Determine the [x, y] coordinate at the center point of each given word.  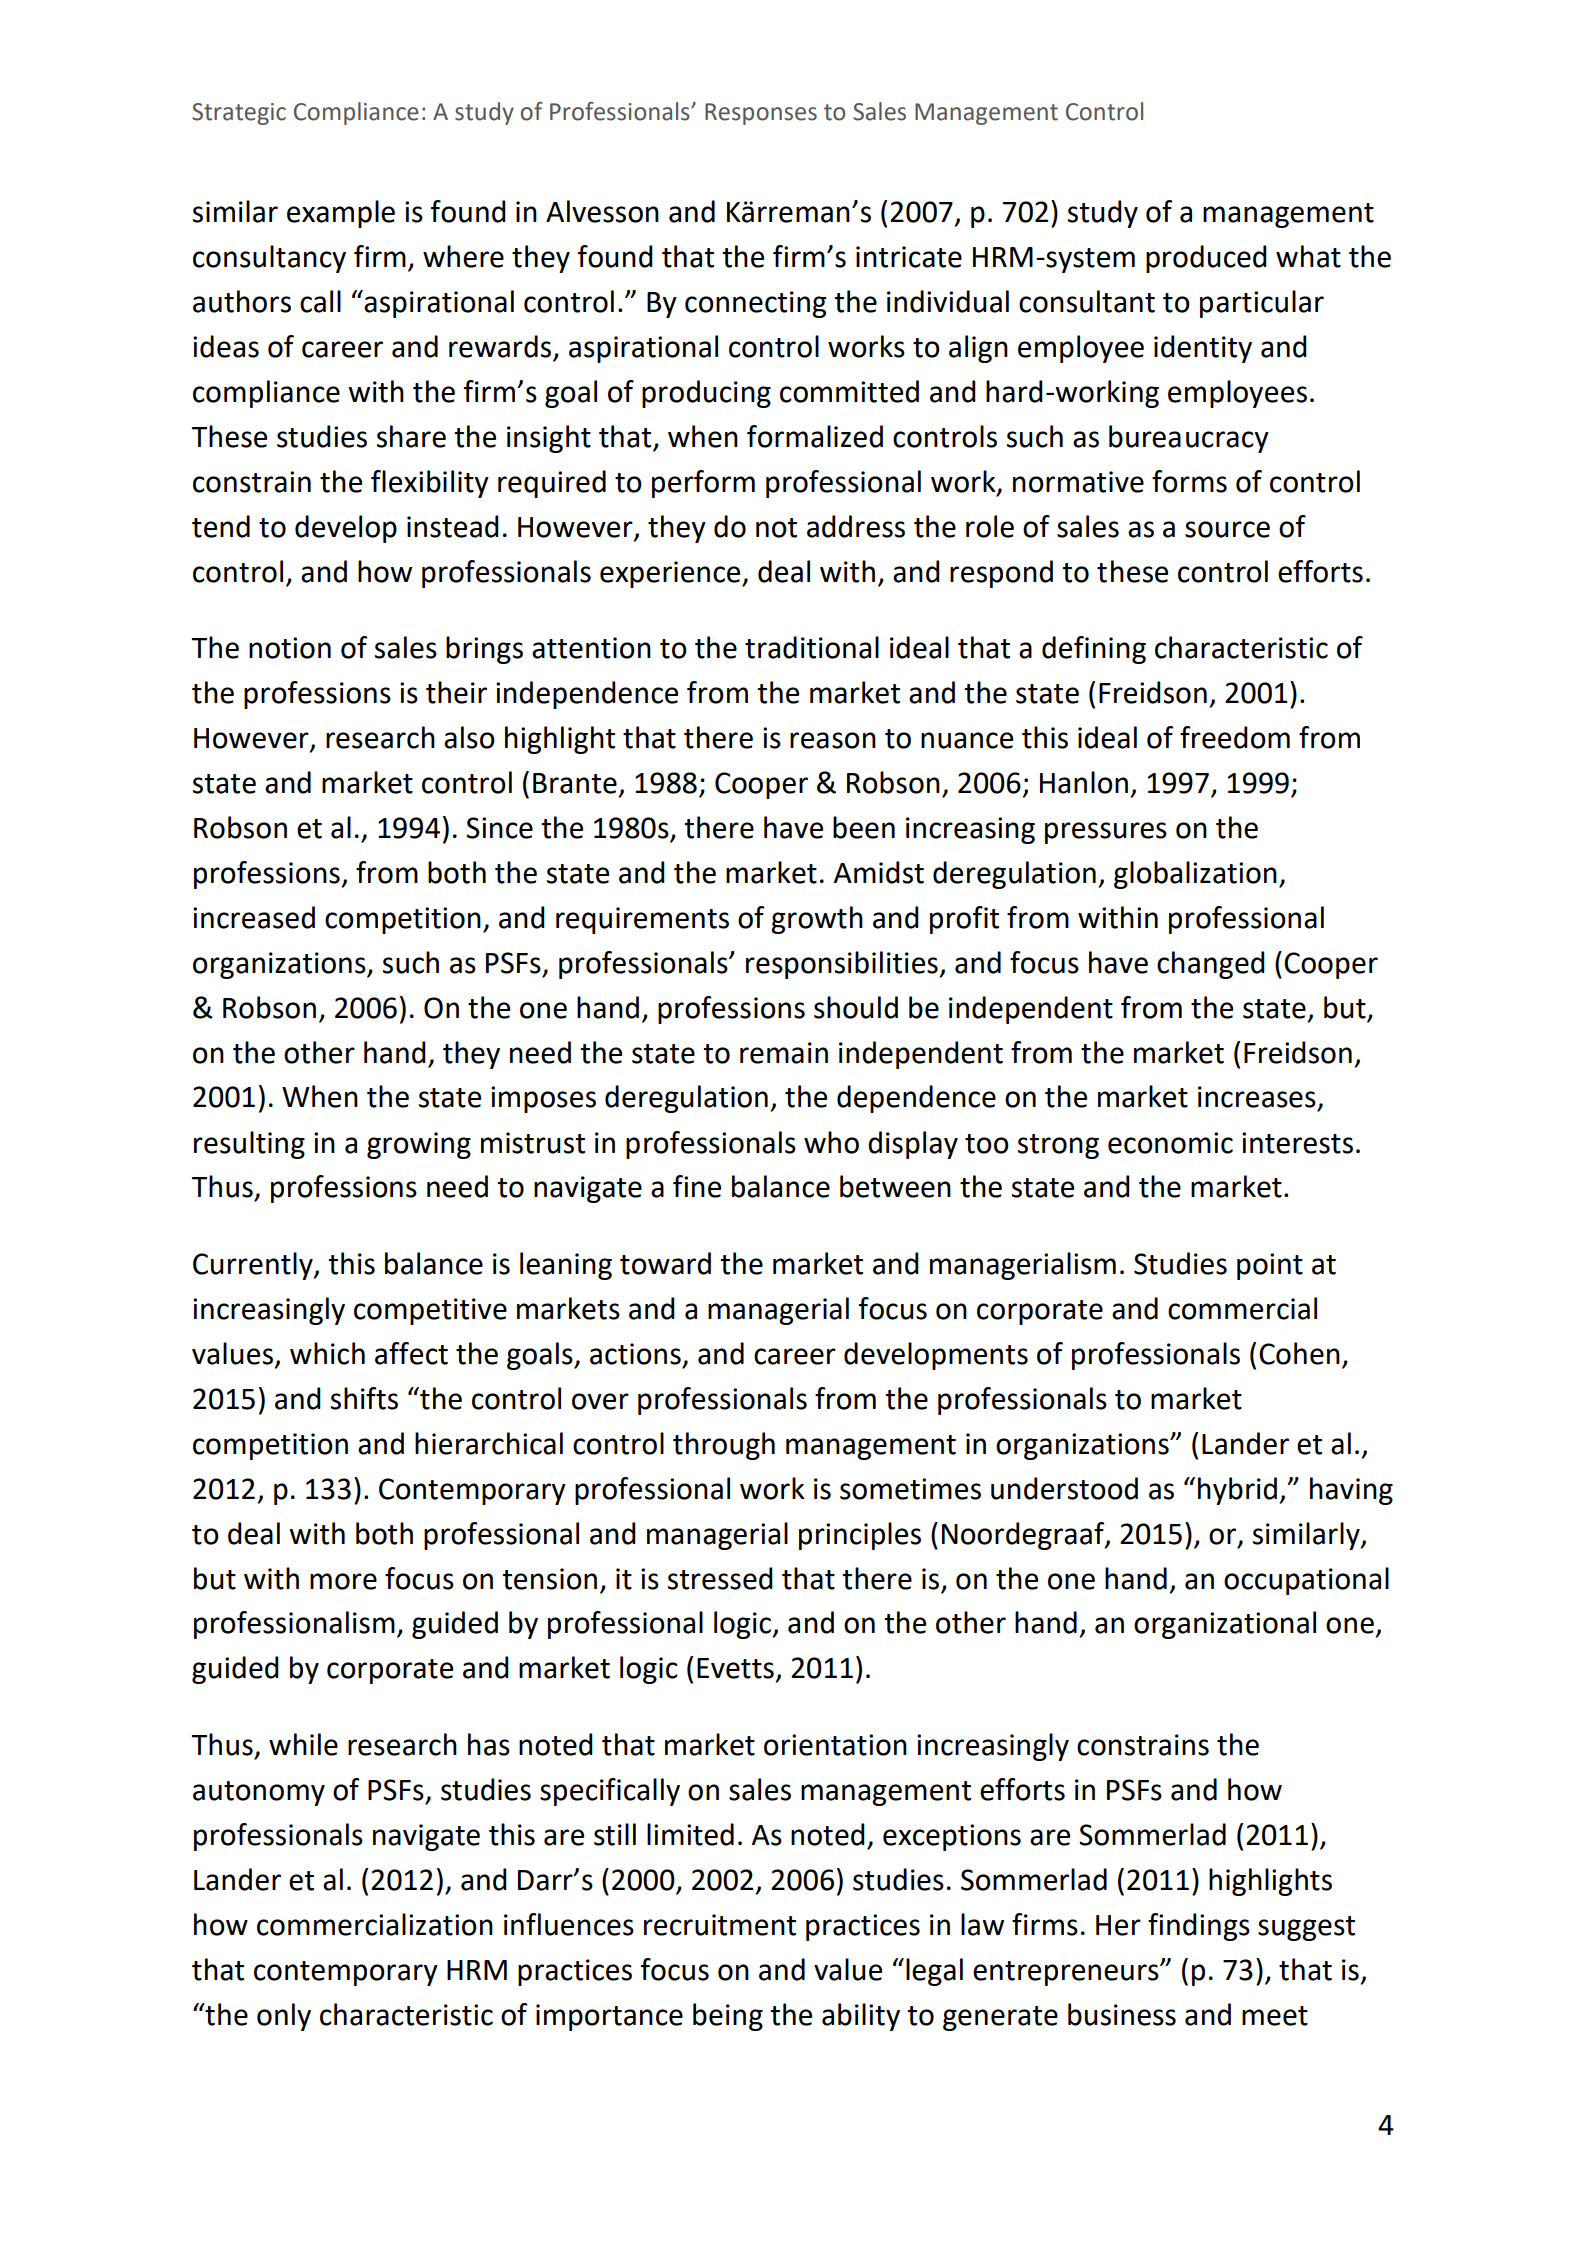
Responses [761, 114]
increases [1257, 1097]
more [343, 1581]
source [1227, 529]
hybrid [1237, 1491]
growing [419, 1145]
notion [290, 648]
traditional [812, 647]
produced [1206, 259]
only [284, 2017]
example [341, 214]
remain [784, 1053]
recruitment [720, 1925]
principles [860, 1536]
